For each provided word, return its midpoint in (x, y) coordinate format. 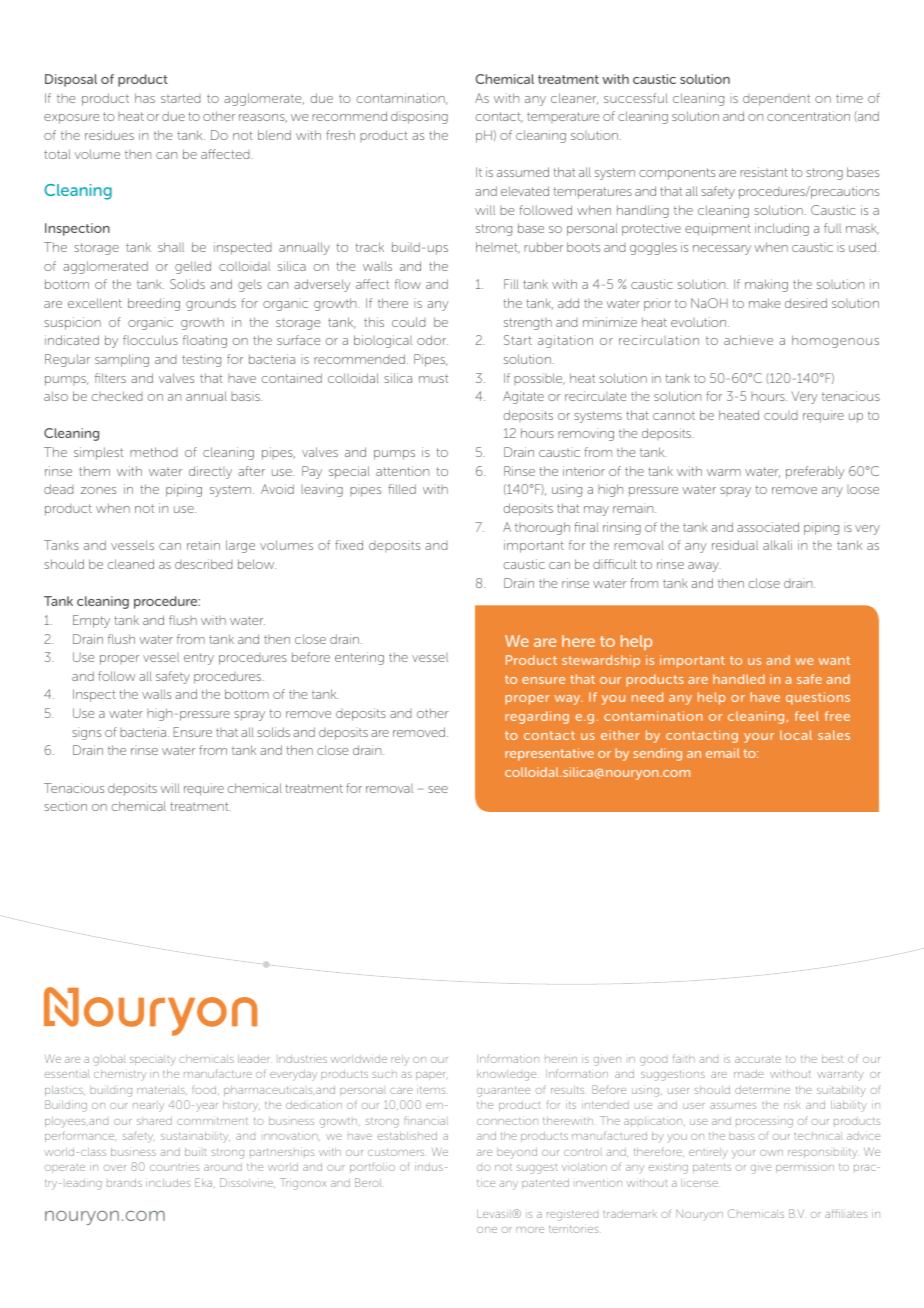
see (438, 789)
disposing (419, 117)
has (145, 98)
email (723, 753)
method (154, 452)
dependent (776, 100)
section (65, 806)
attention (402, 471)
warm (724, 472)
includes (168, 1183)
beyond (517, 1153)
